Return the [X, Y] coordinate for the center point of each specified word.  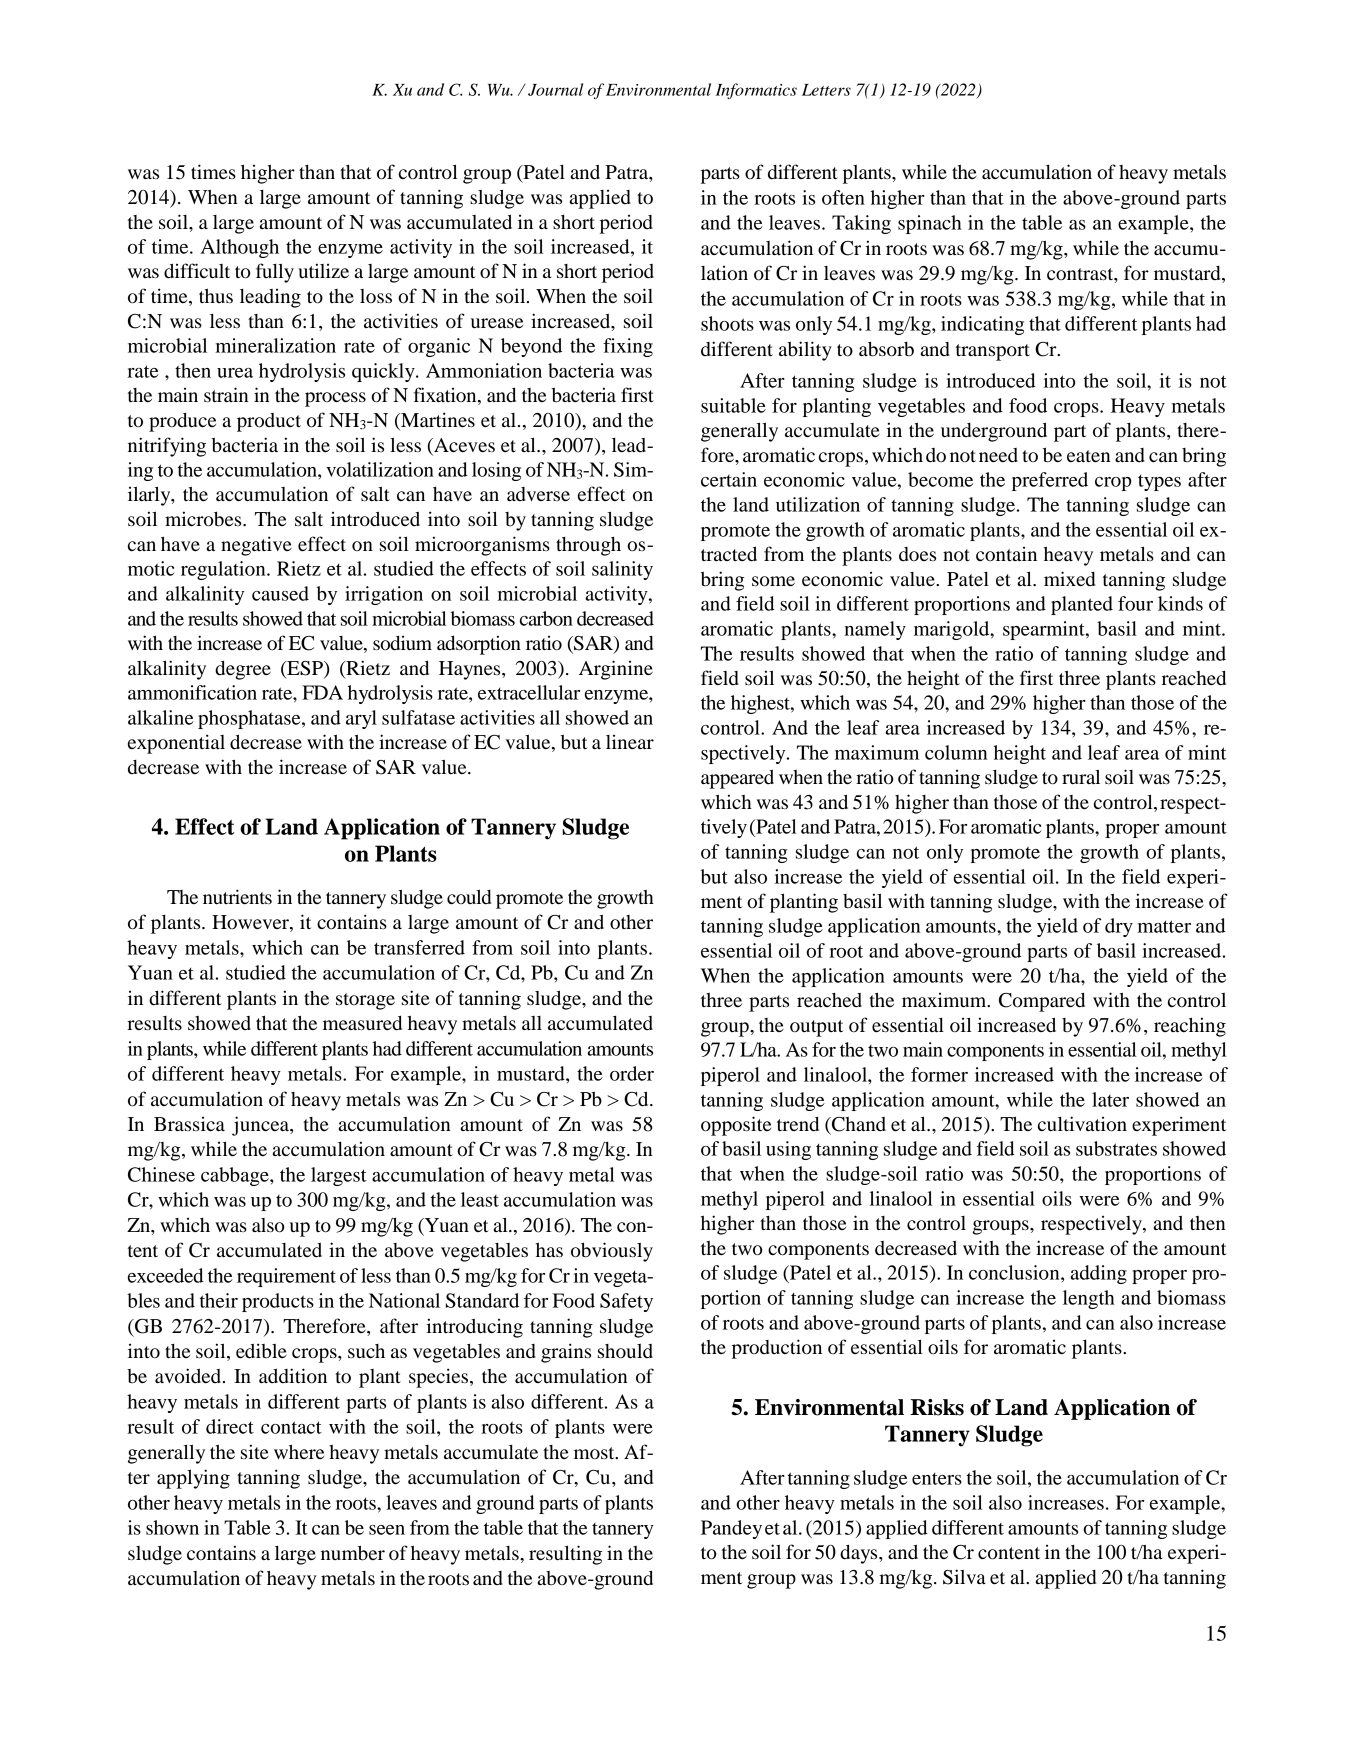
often [843, 197]
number [353, 1553]
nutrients [237, 897]
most [595, 1453]
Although [240, 248]
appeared [737, 779]
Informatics [756, 91]
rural [1081, 777]
